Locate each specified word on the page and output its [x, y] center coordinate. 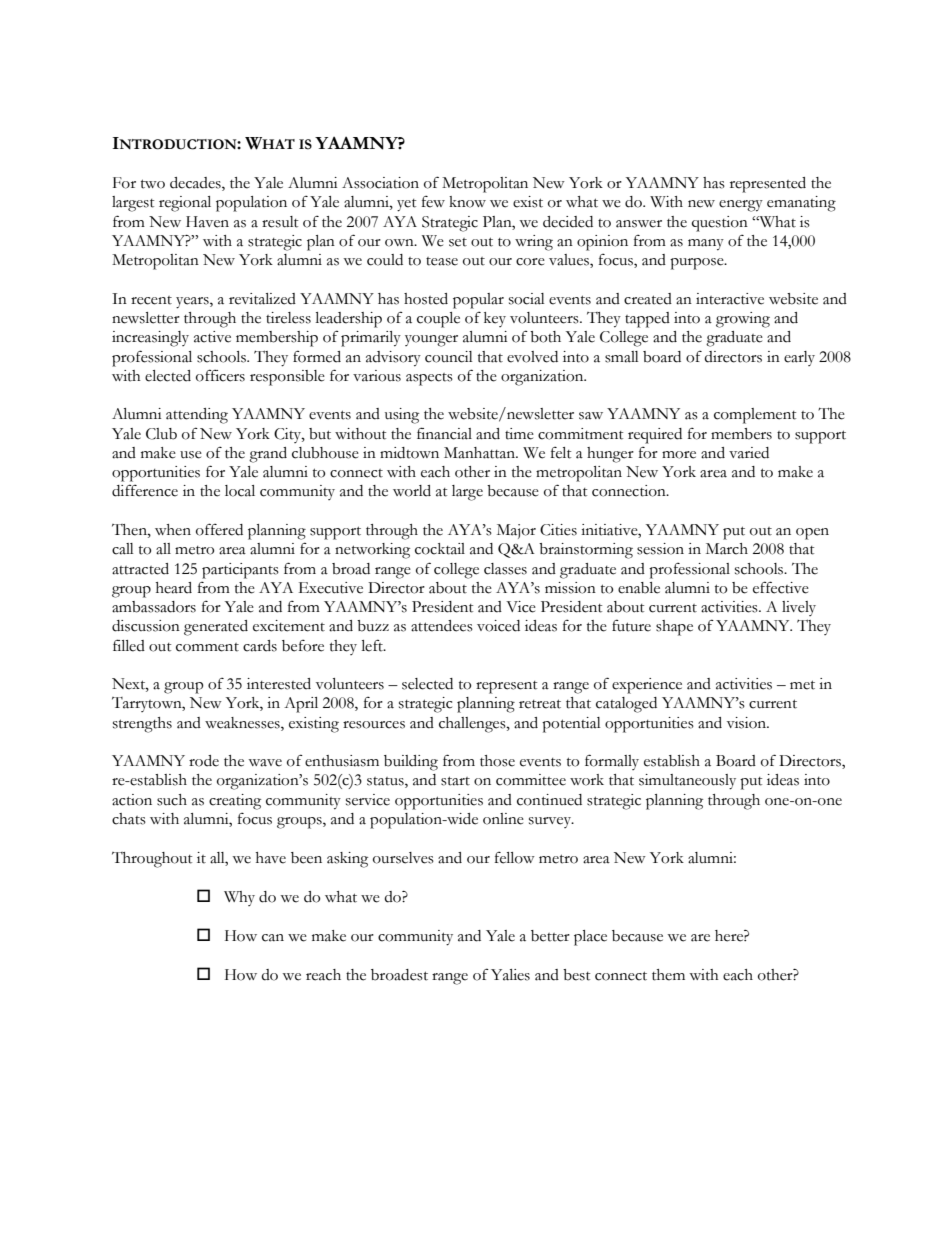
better [550, 936]
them [668, 975]
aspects [429, 379]
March [727, 549]
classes [505, 569]
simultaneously [687, 782]
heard [174, 588]
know [467, 202]
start [455, 781]
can [273, 938]
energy [741, 206]
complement [755, 416]
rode [204, 761]
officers [220, 375]
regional [185, 204]
